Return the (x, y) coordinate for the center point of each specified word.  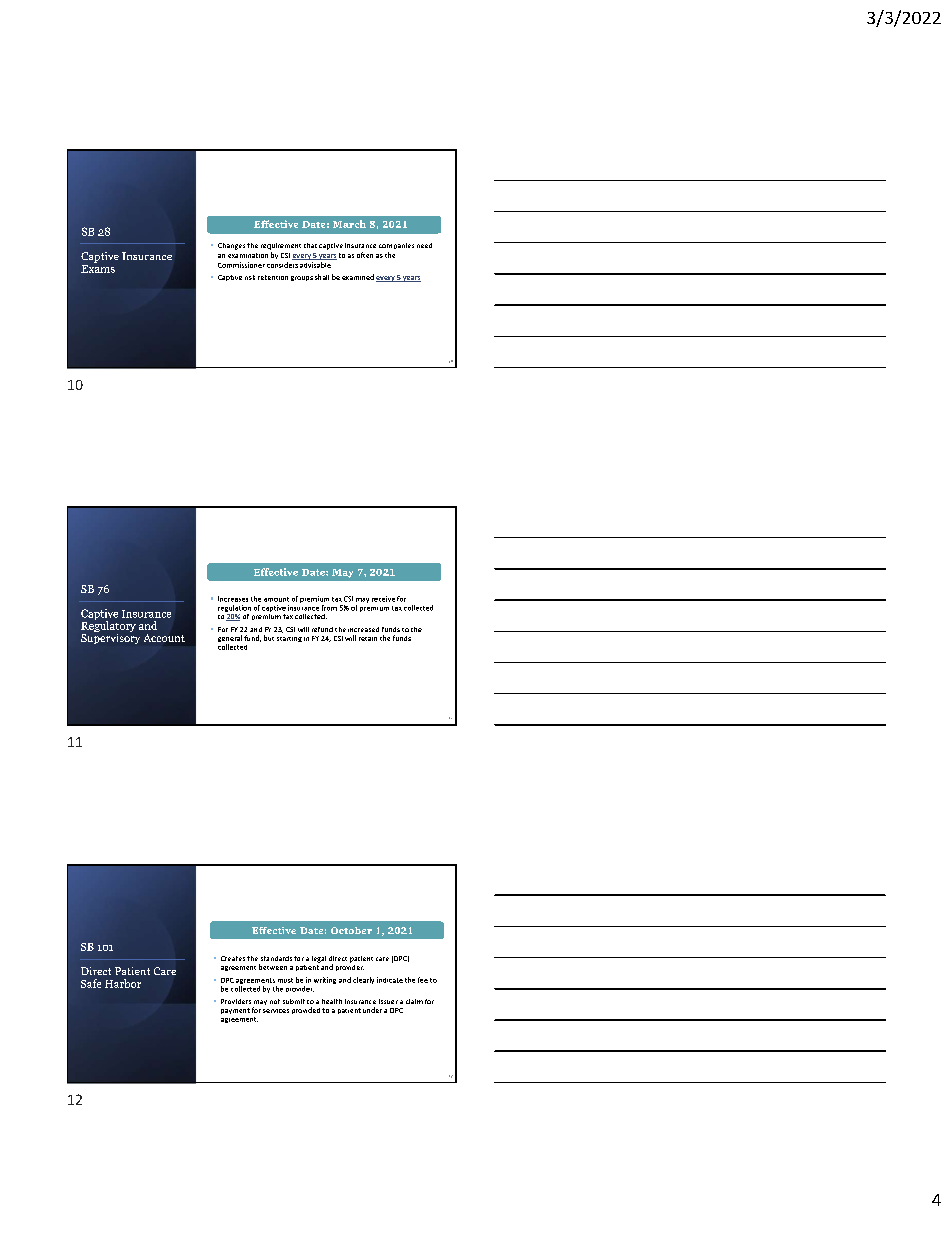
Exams (98, 267)
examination (248, 255)
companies (396, 246)
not (275, 1001)
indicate (390, 980)
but (269, 638)
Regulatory (108, 627)
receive (383, 599)
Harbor (123, 983)
